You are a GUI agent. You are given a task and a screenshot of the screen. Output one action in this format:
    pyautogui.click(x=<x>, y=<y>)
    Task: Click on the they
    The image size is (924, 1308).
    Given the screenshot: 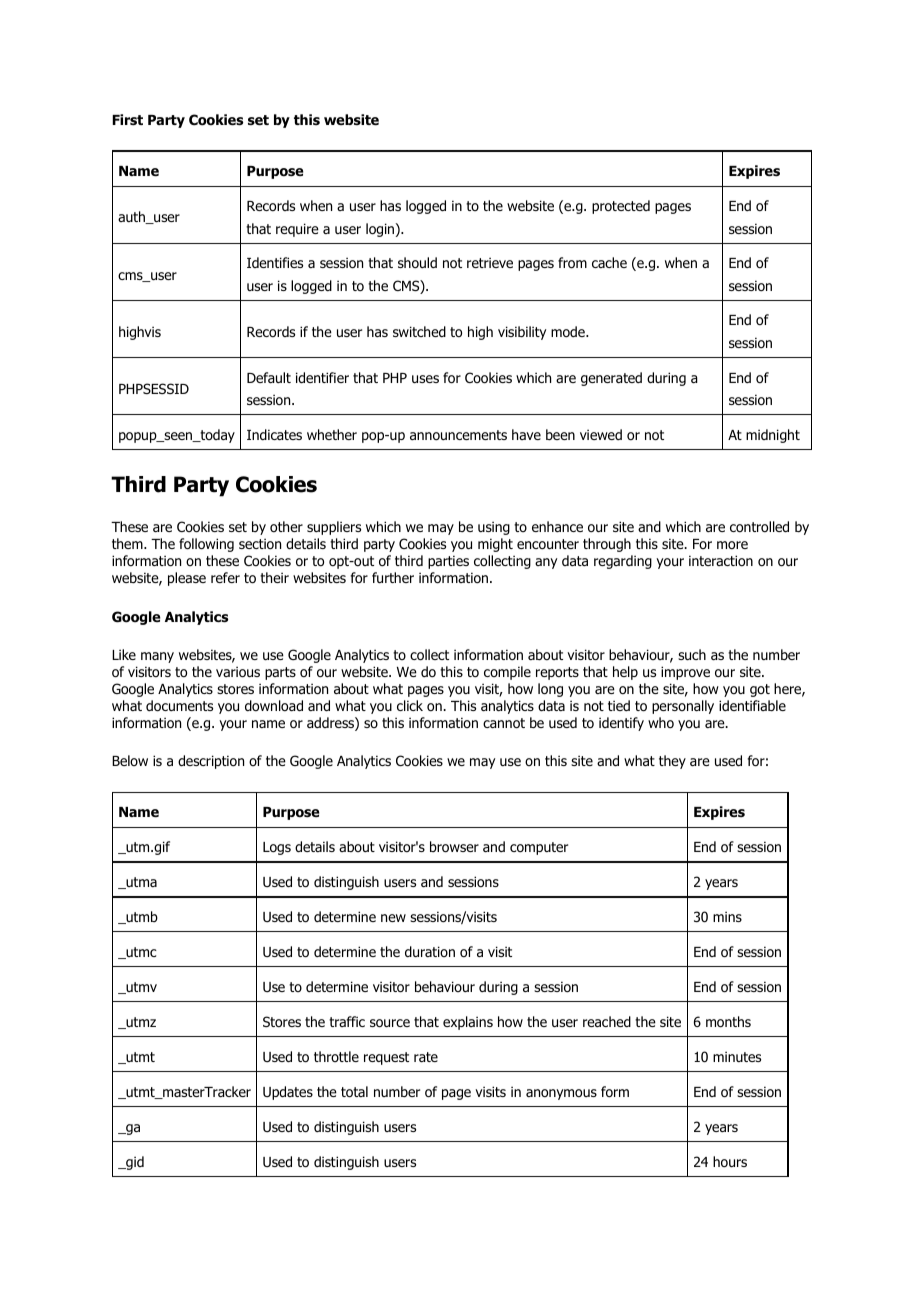 What is the action you would take?
    pyautogui.click(x=672, y=762)
